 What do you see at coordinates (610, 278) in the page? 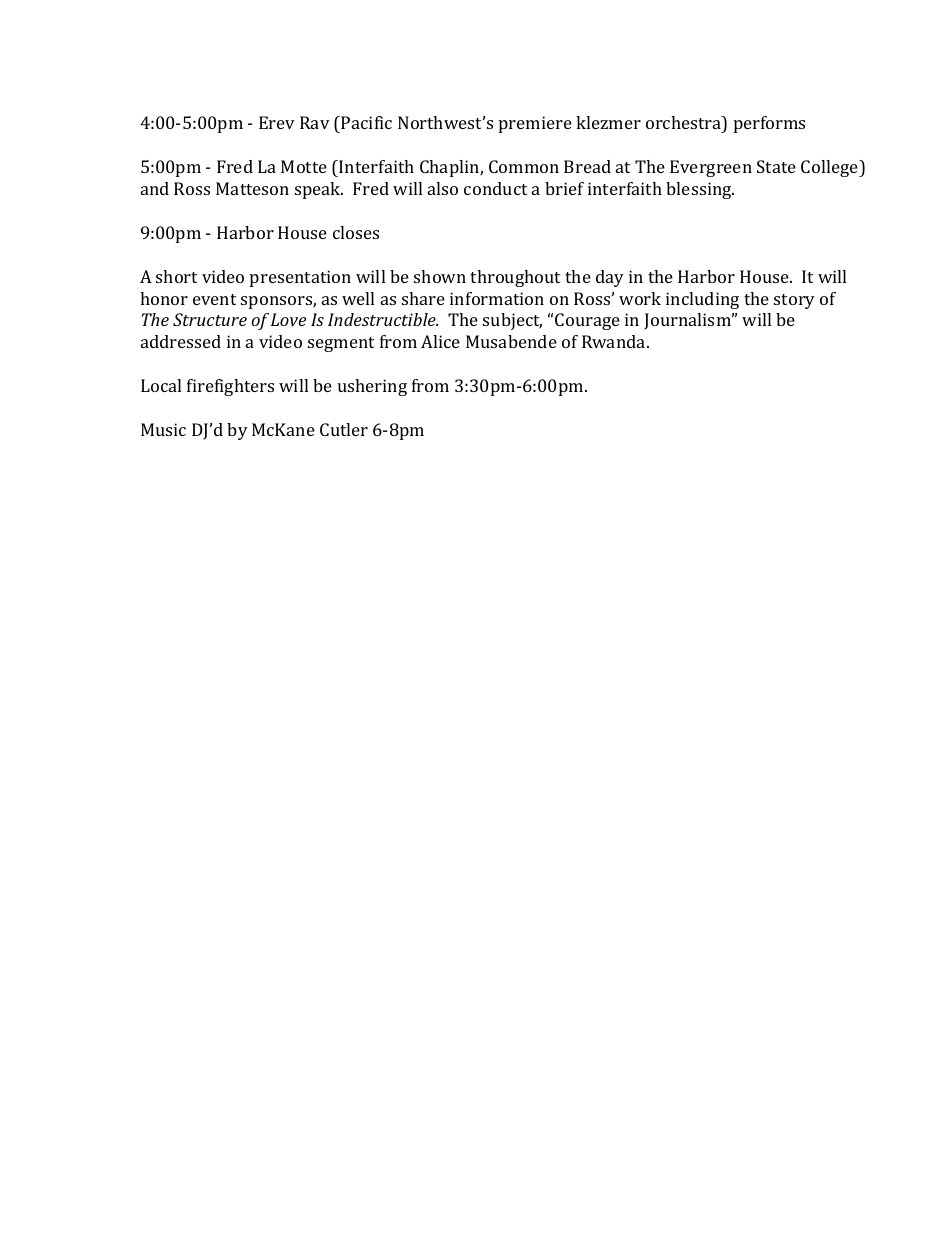
I see `day` at bounding box center [610, 278].
